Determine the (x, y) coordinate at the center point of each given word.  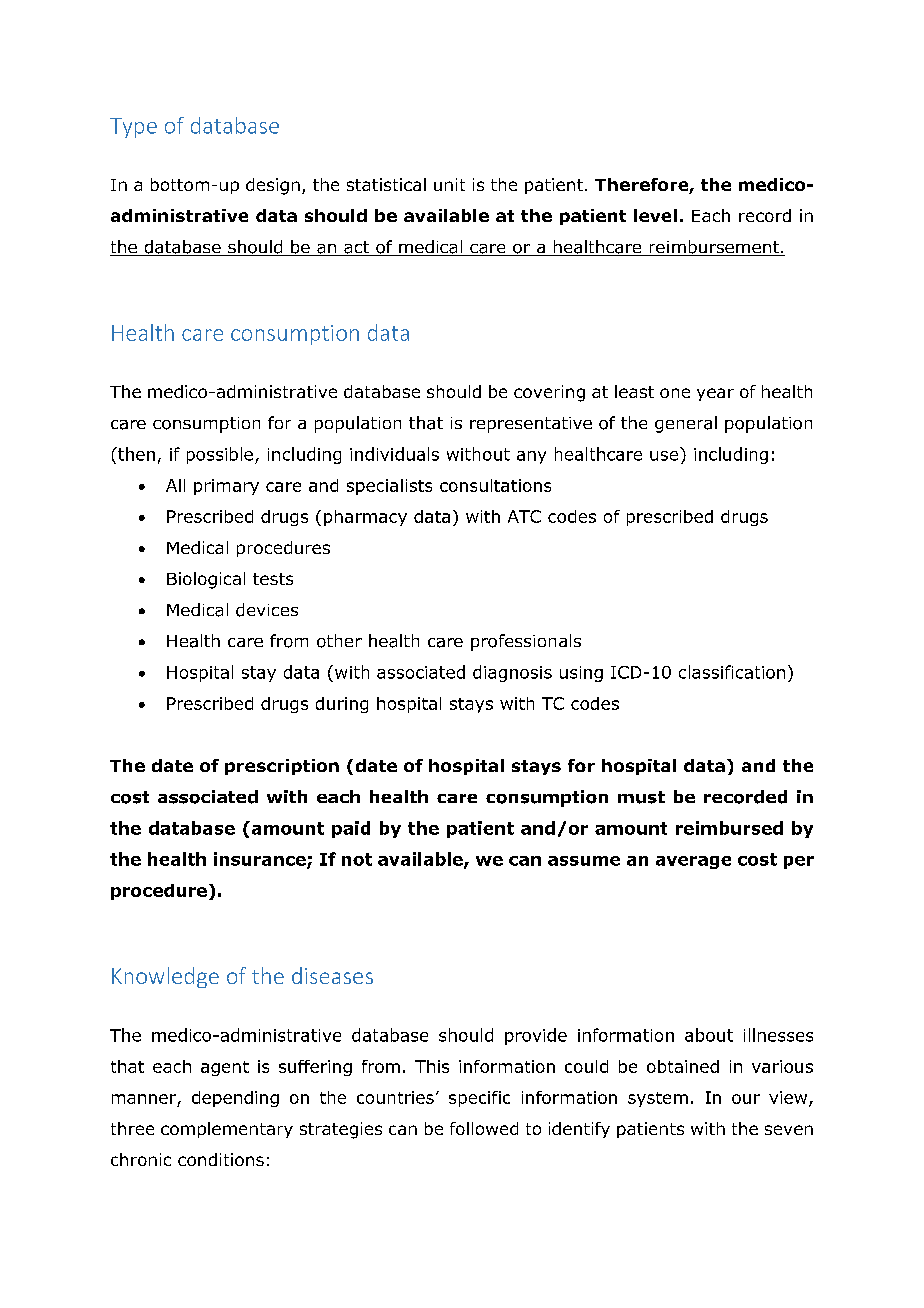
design (273, 186)
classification (732, 672)
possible (220, 455)
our (746, 1099)
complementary (227, 1130)
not (357, 859)
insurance (261, 860)
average (693, 862)
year (715, 394)
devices (267, 610)
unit (449, 184)
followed (484, 1128)
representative (531, 425)
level (655, 215)
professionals (526, 642)
